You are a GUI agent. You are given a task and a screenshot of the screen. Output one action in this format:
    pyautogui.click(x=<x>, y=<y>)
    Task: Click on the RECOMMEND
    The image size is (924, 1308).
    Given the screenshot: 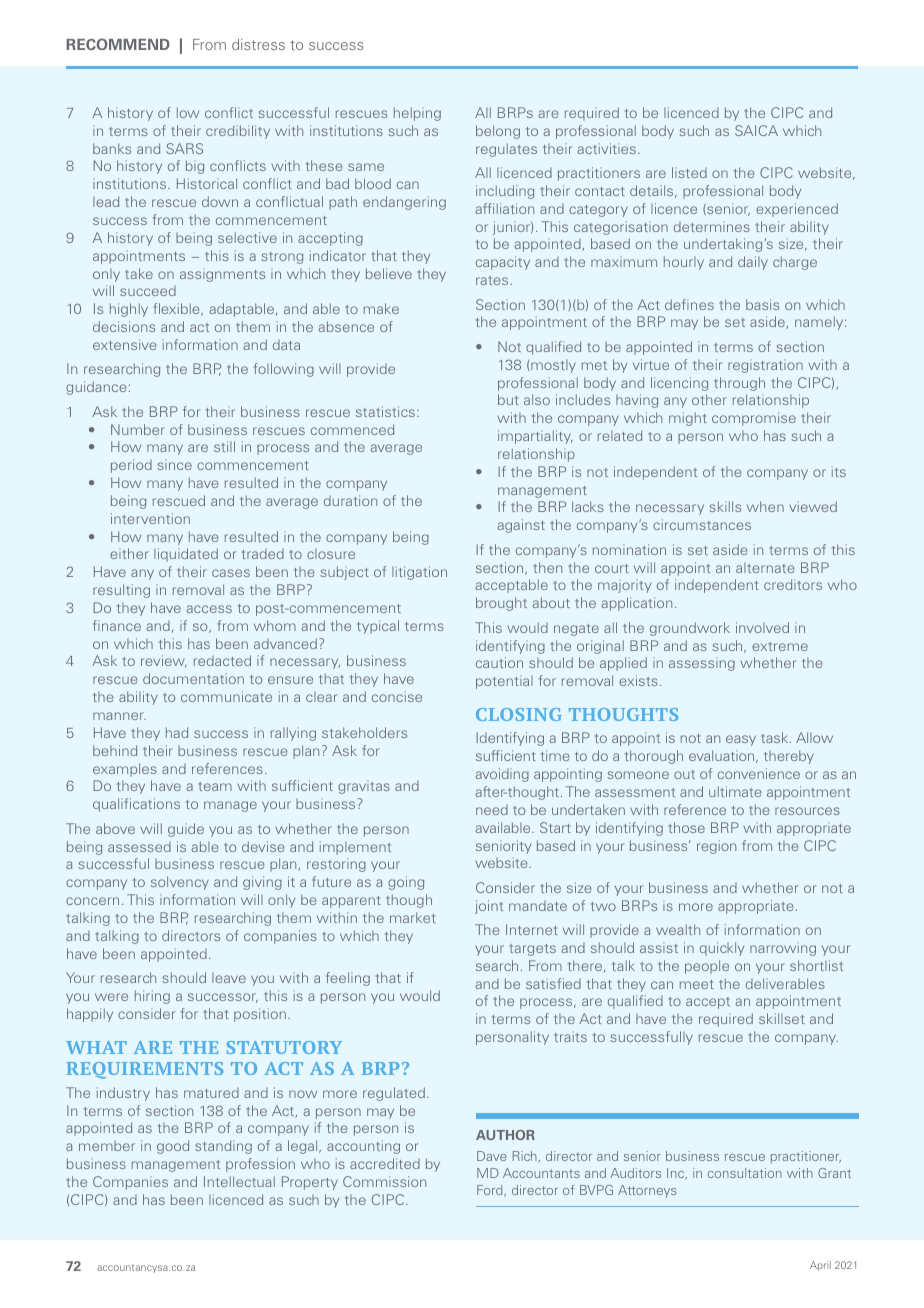 What is the action you would take?
    pyautogui.click(x=118, y=44)
